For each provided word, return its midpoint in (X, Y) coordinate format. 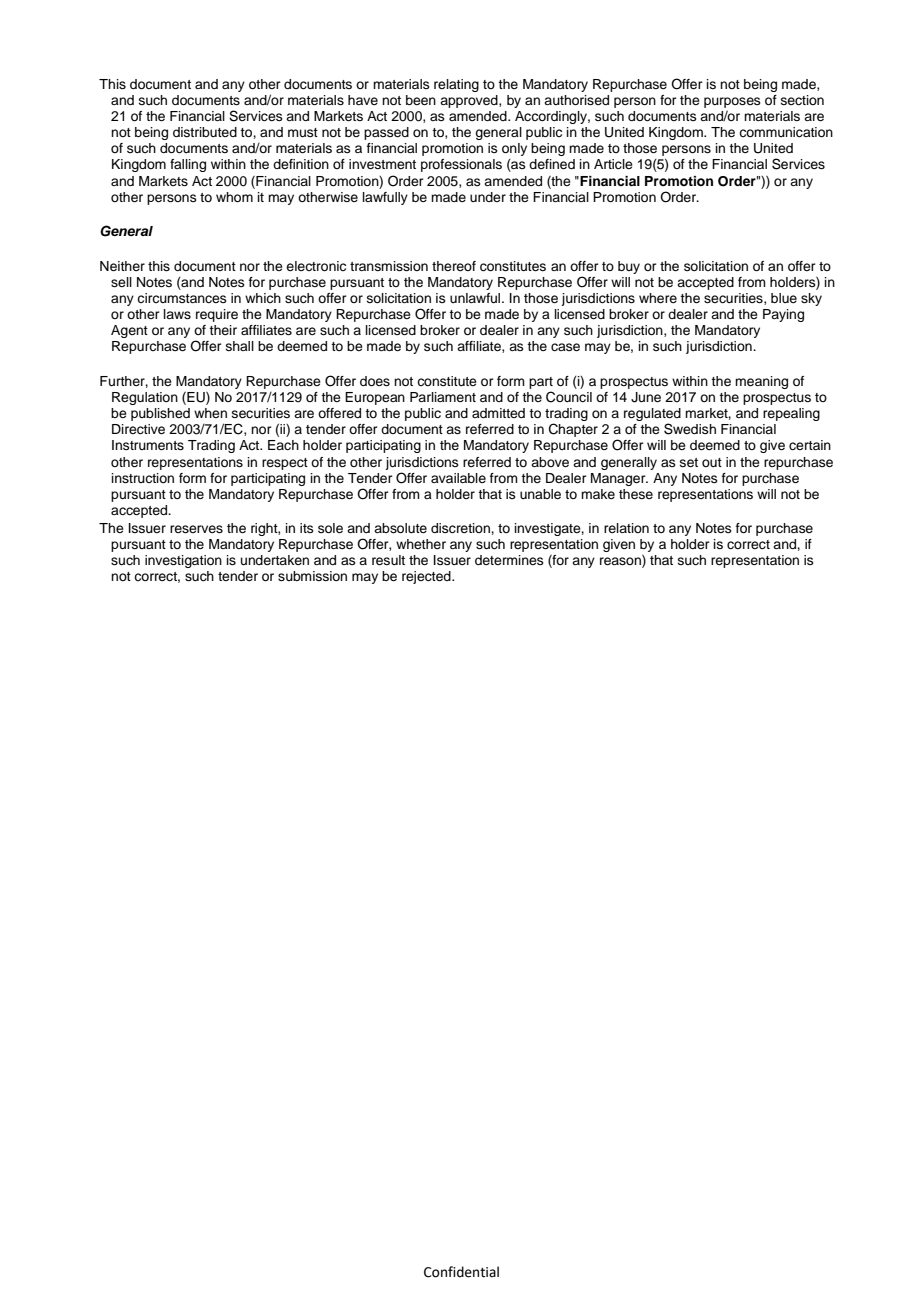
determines (509, 560)
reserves (196, 529)
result (388, 560)
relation (626, 528)
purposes (732, 102)
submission (312, 576)
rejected (427, 577)
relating (456, 85)
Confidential (461, 1272)
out (712, 462)
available (458, 478)
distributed (205, 132)
